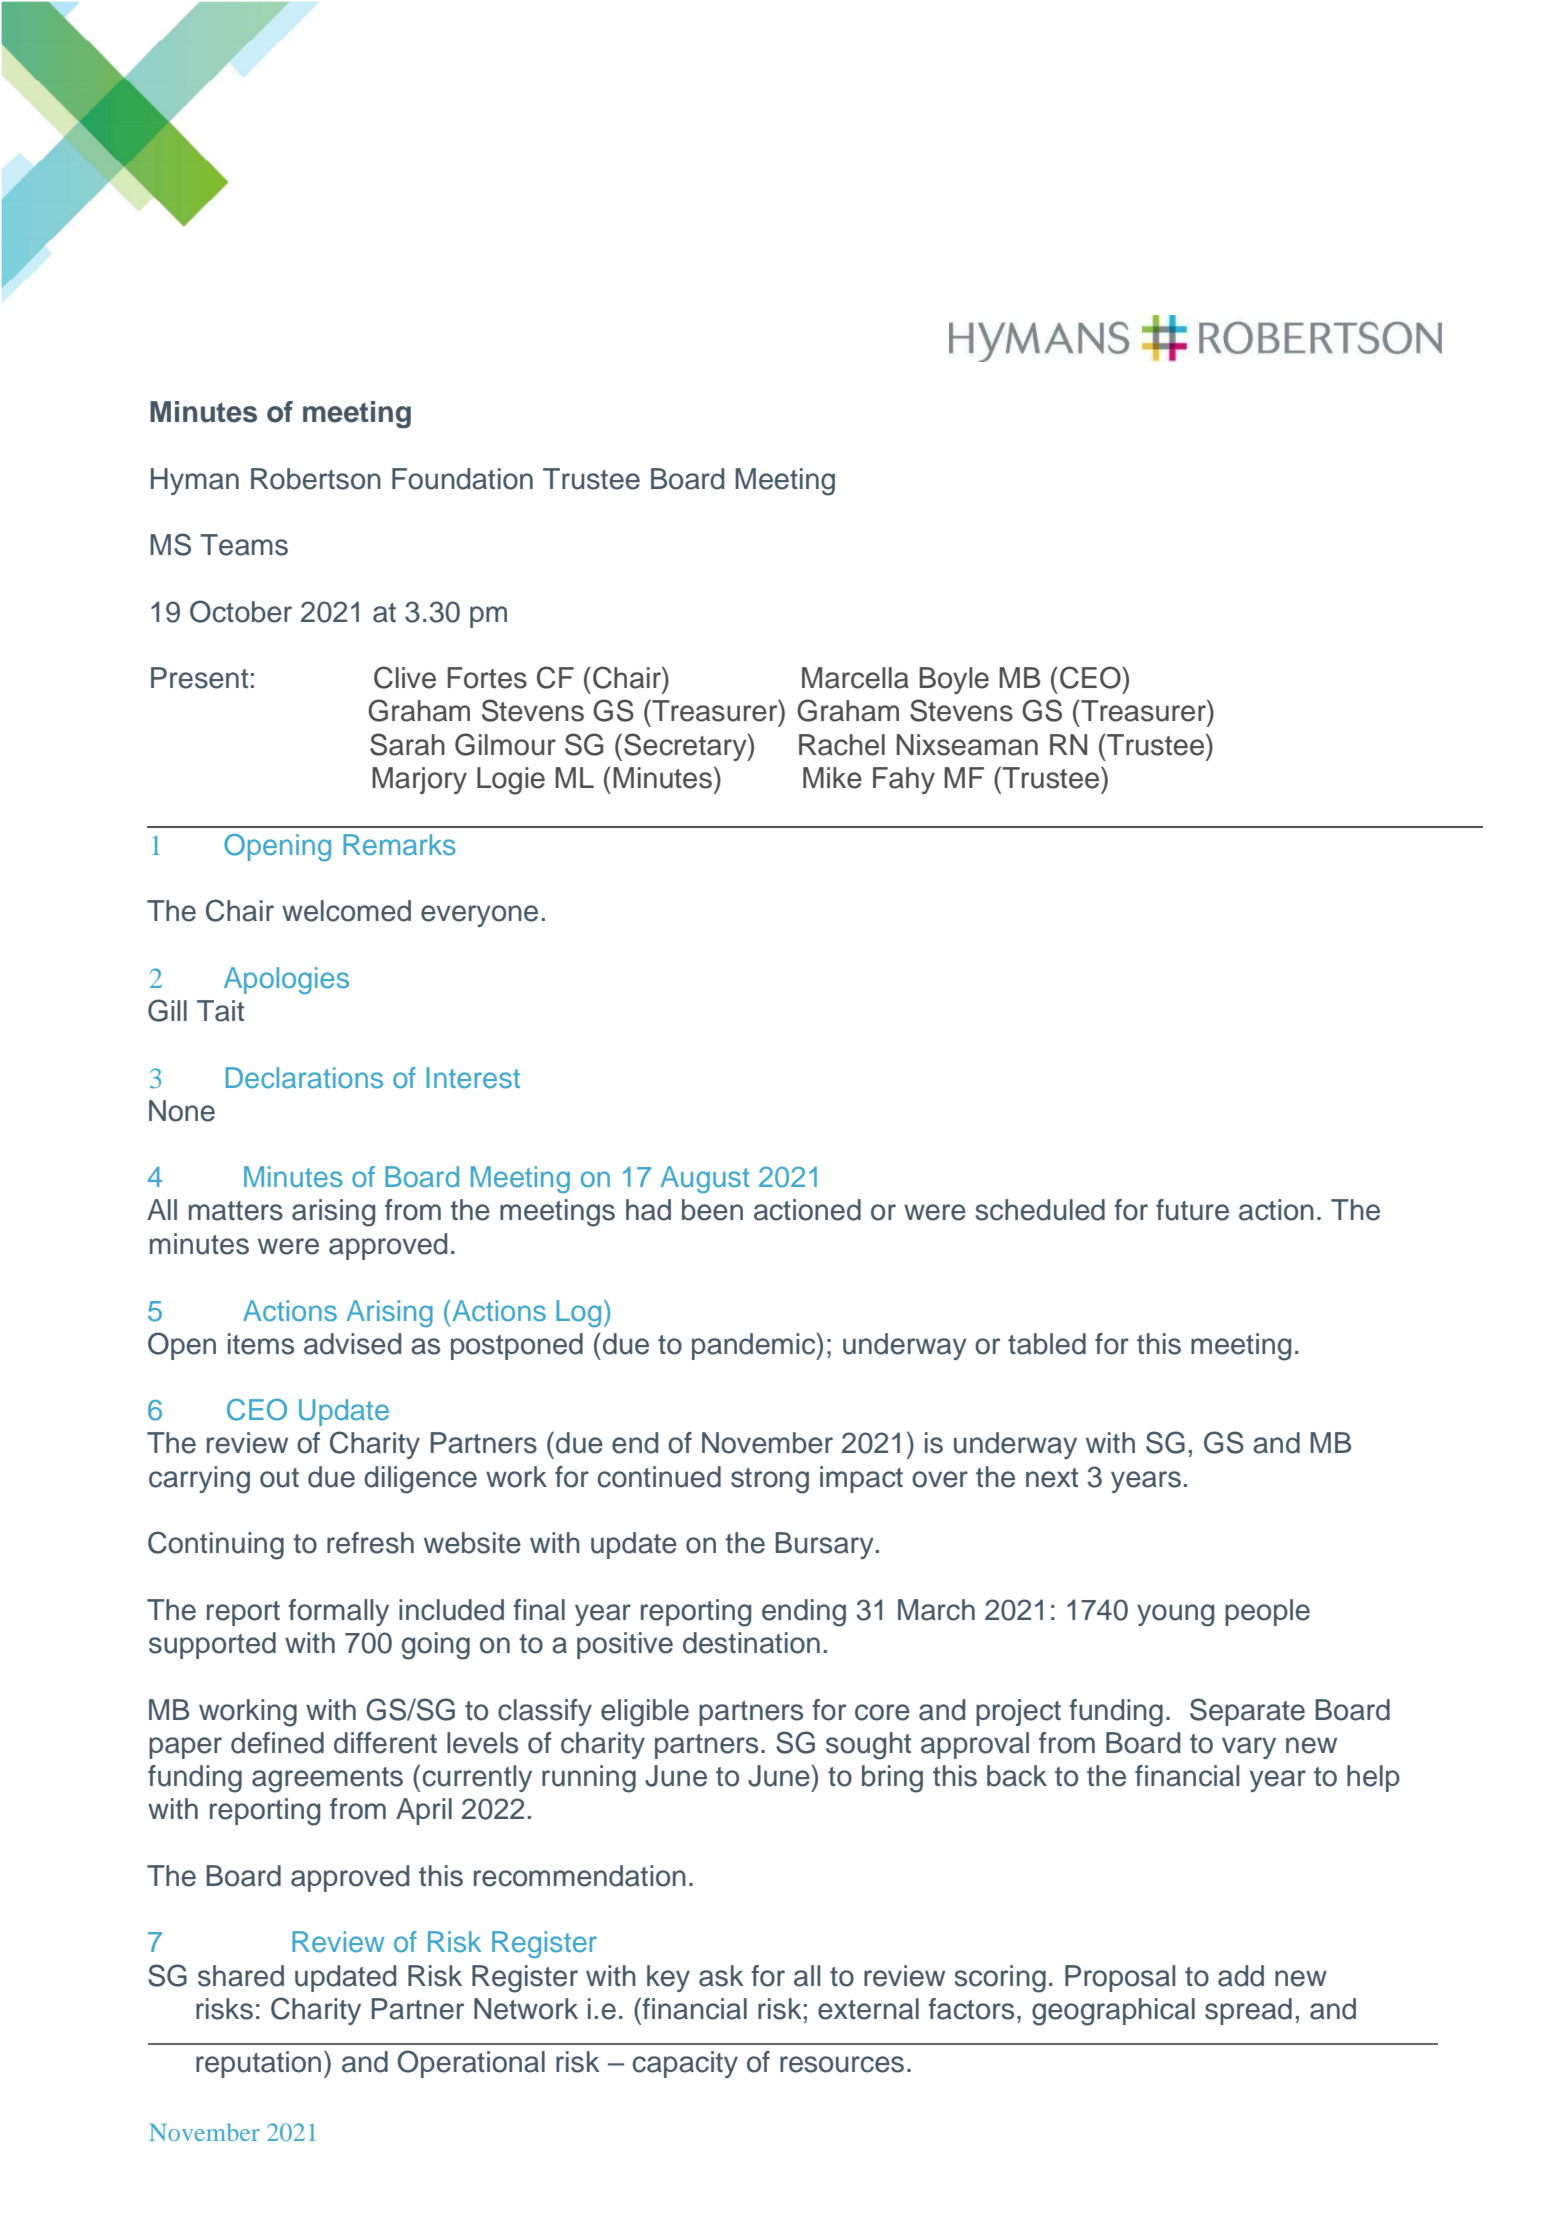  What do you see at coordinates (954, 680) in the screenshot?
I see `Boyle` at bounding box center [954, 680].
